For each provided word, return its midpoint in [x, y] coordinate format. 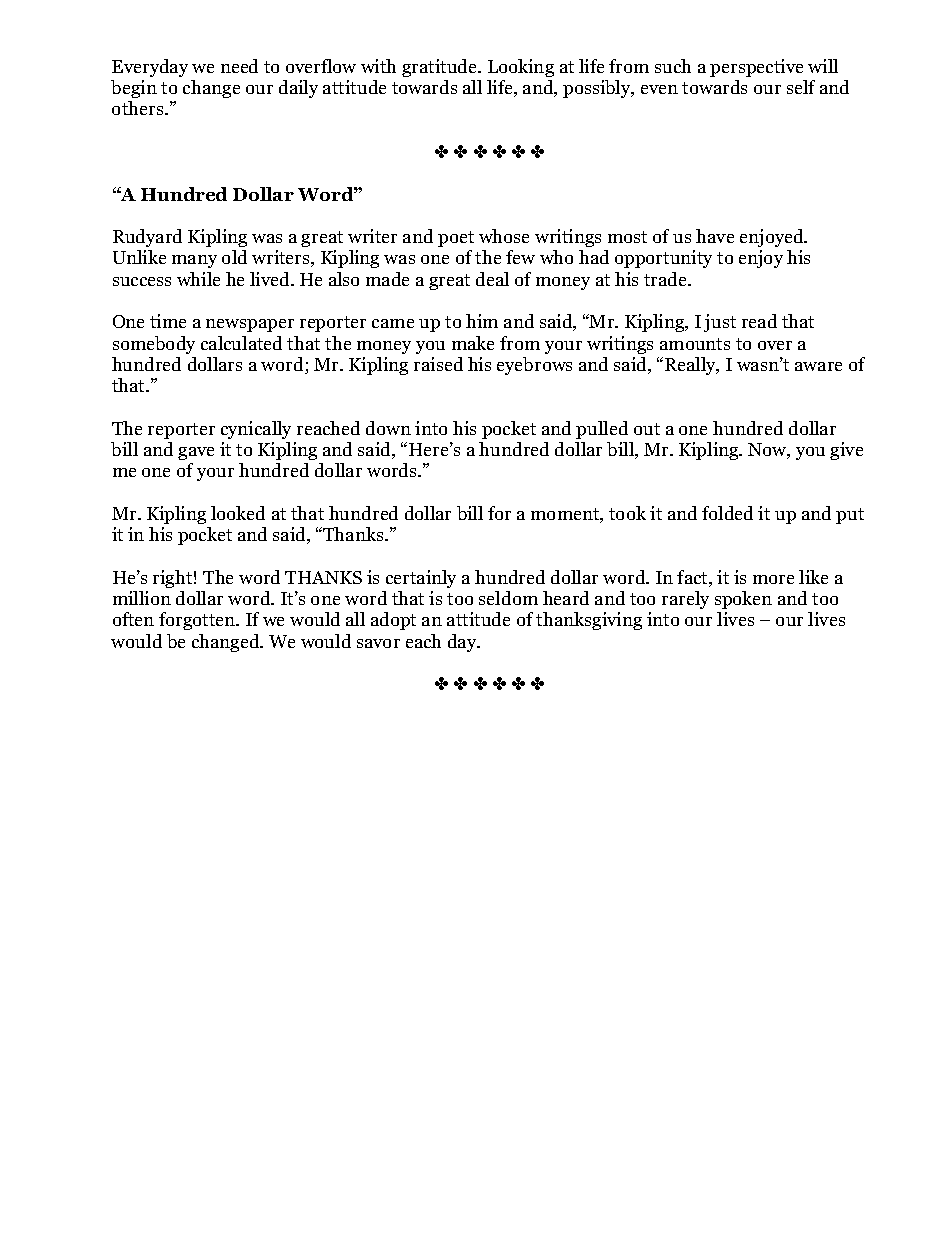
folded [727, 513]
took [627, 513]
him [482, 321]
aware [818, 366]
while [198, 279]
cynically [256, 430]
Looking [521, 68]
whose [504, 236]
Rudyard [147, 238]
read [759, 321]
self [801, 87]
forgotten [198, 621]
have [715, 236]
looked [238, 513]
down [388, 428]
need [239, 66]
